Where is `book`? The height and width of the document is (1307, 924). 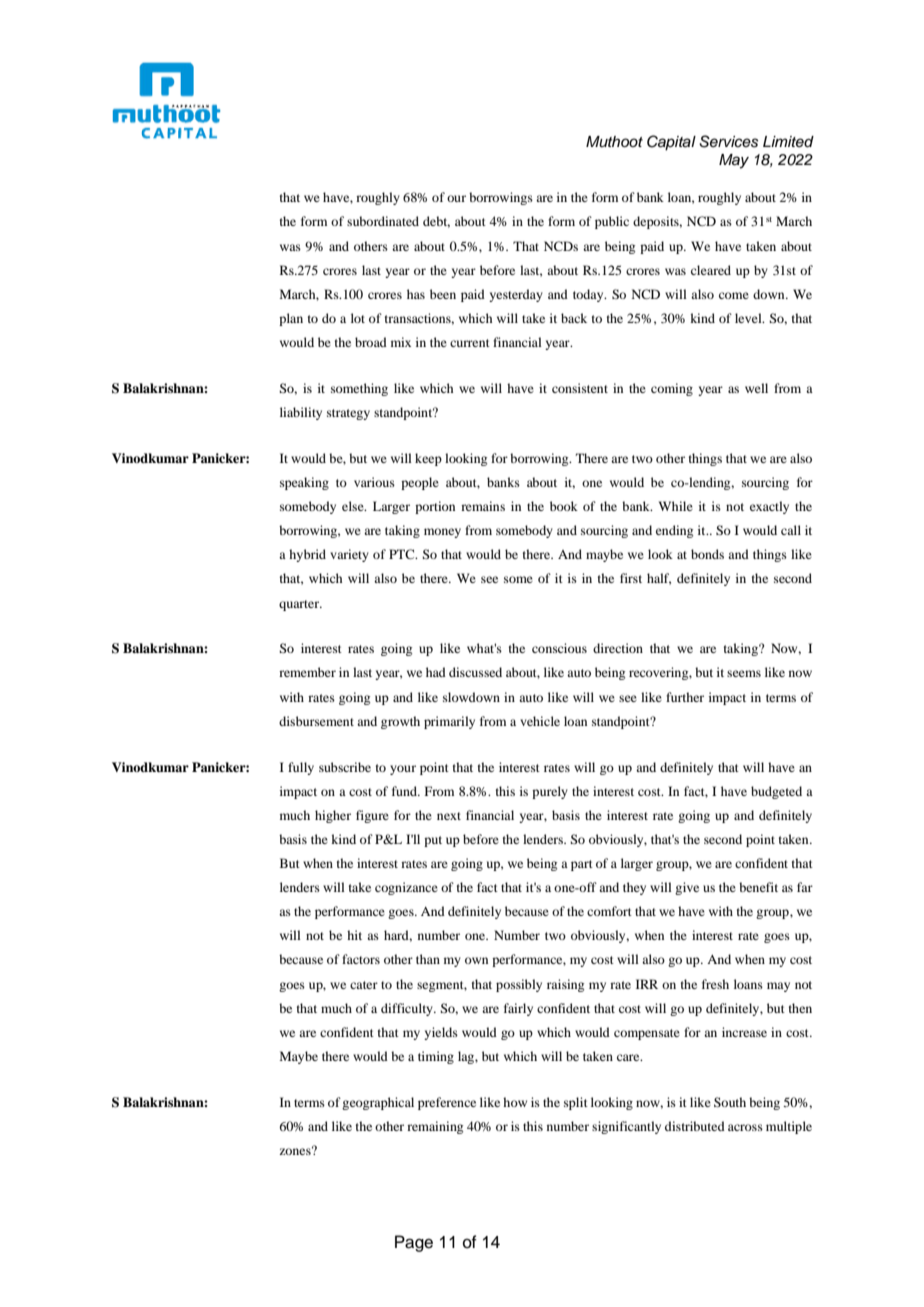
book is located at coordinates (564, 506).
